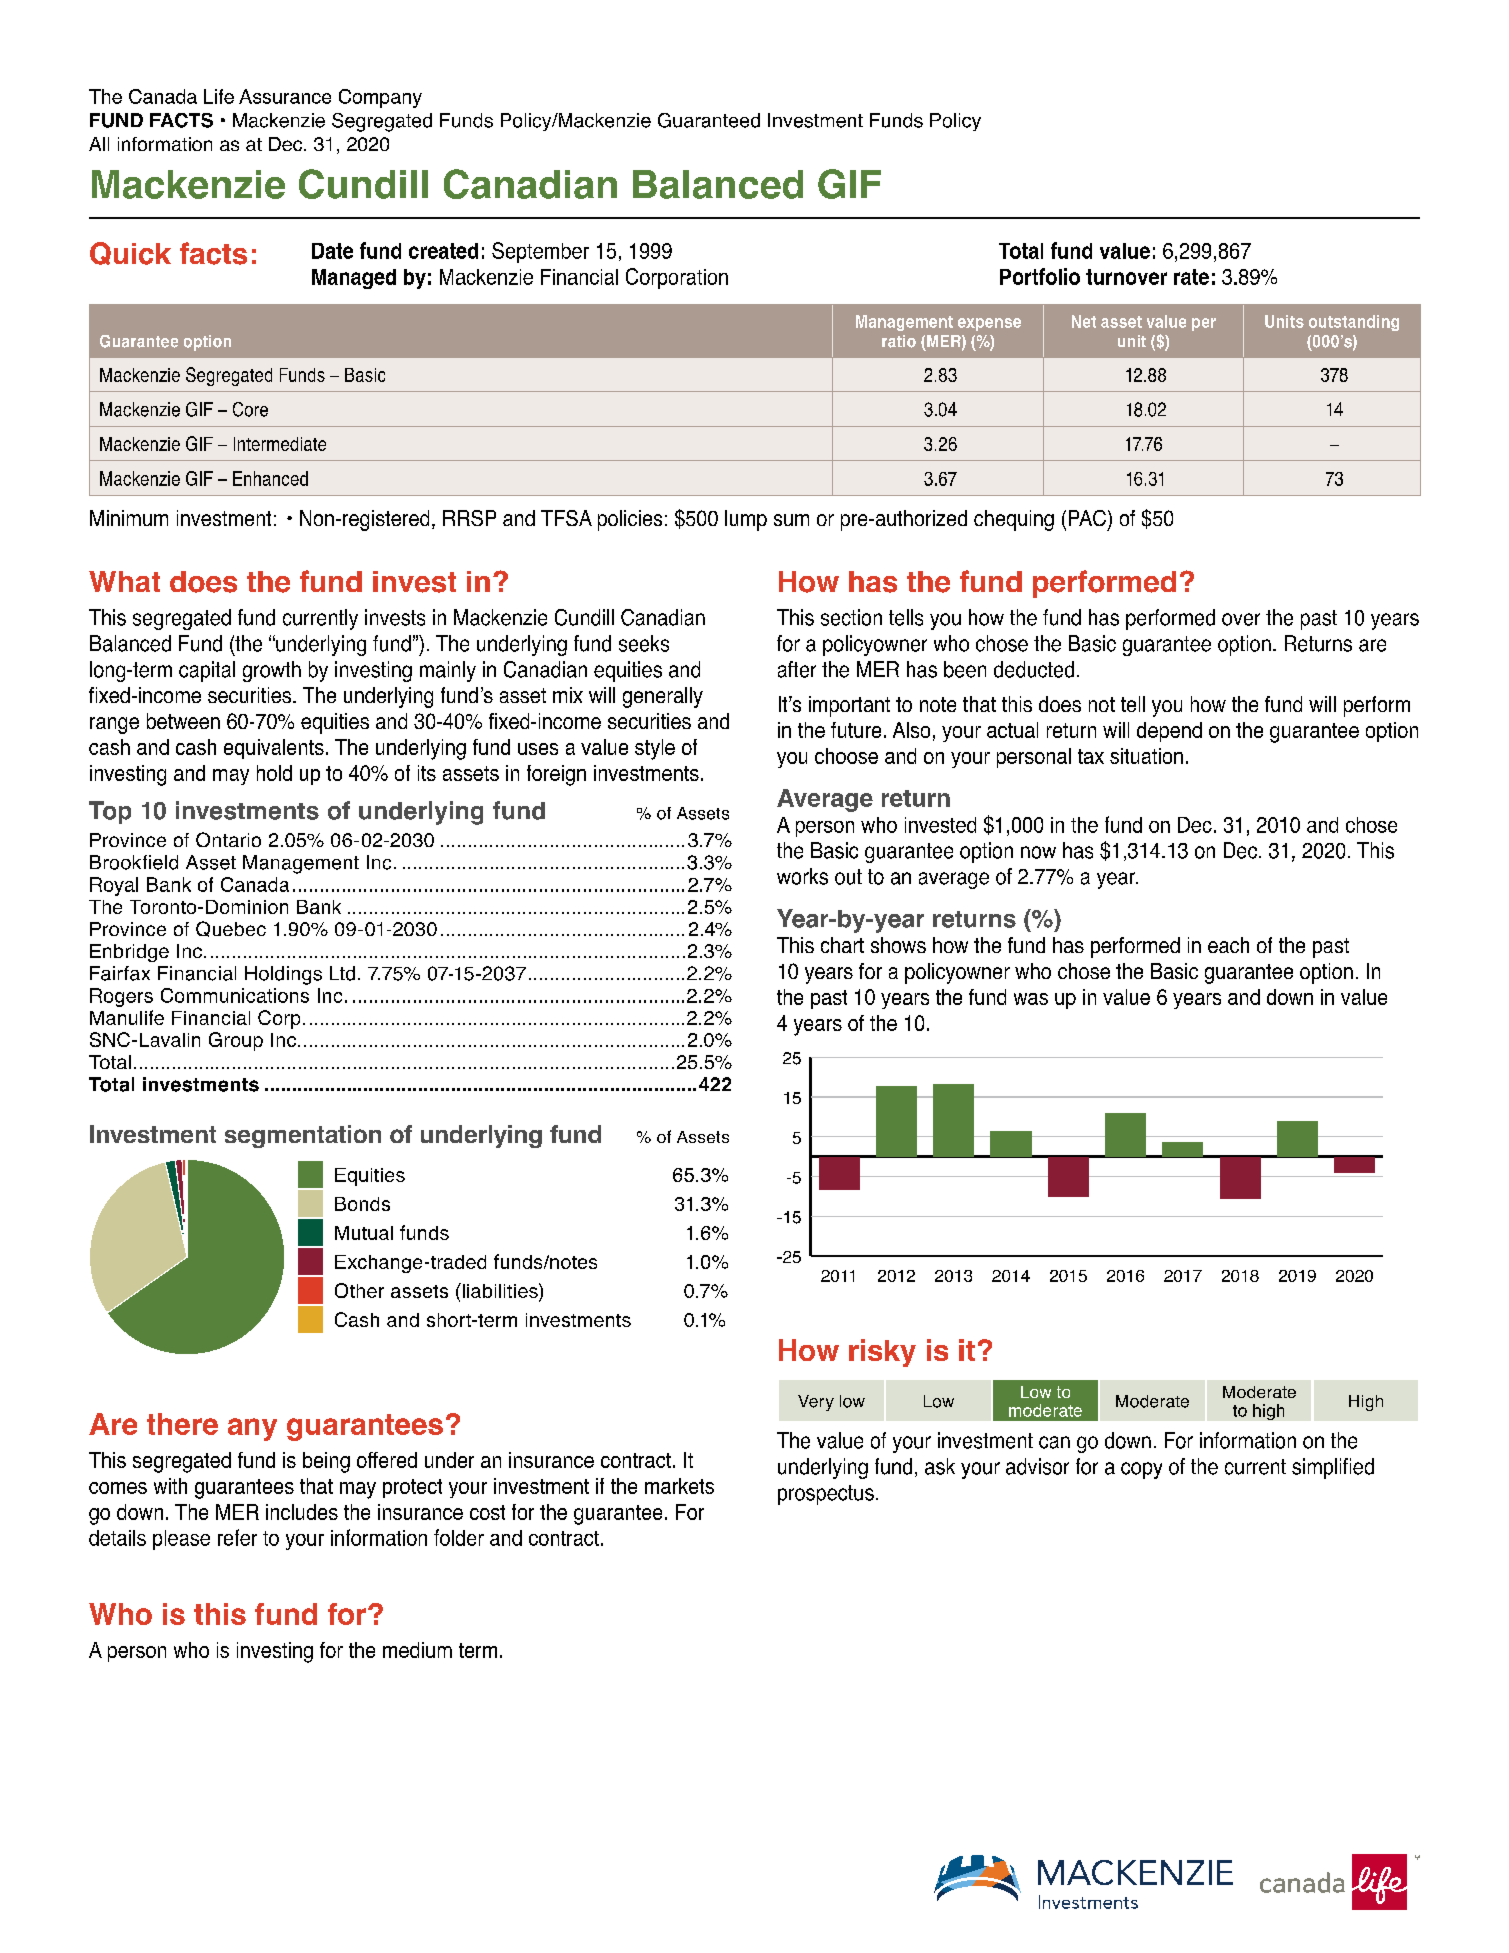 This document has height=1953, width=1509. Describe the element at coordinates (746, 520) in the document. I see `lump` at that location.
